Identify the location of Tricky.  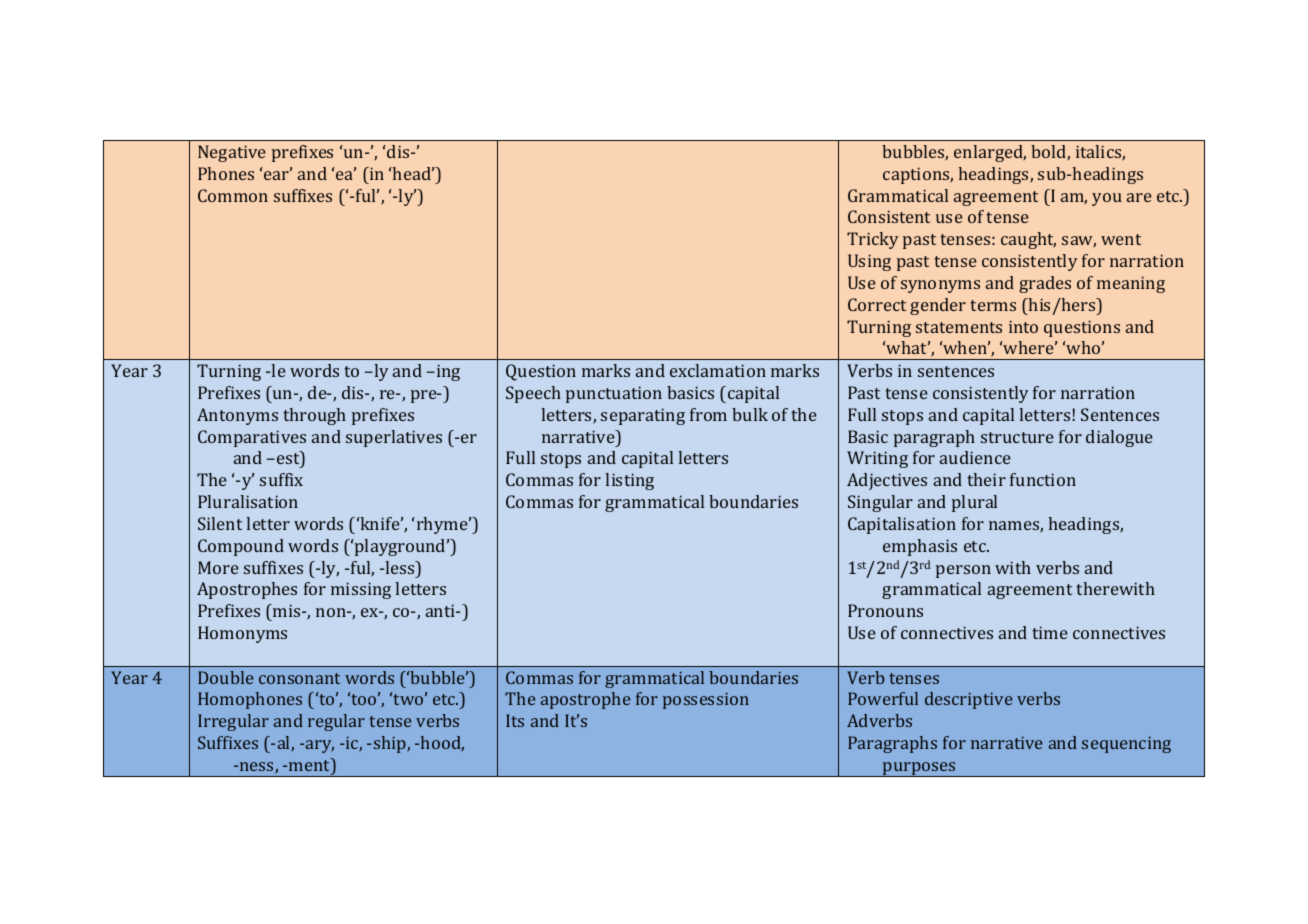
(872, 240).
